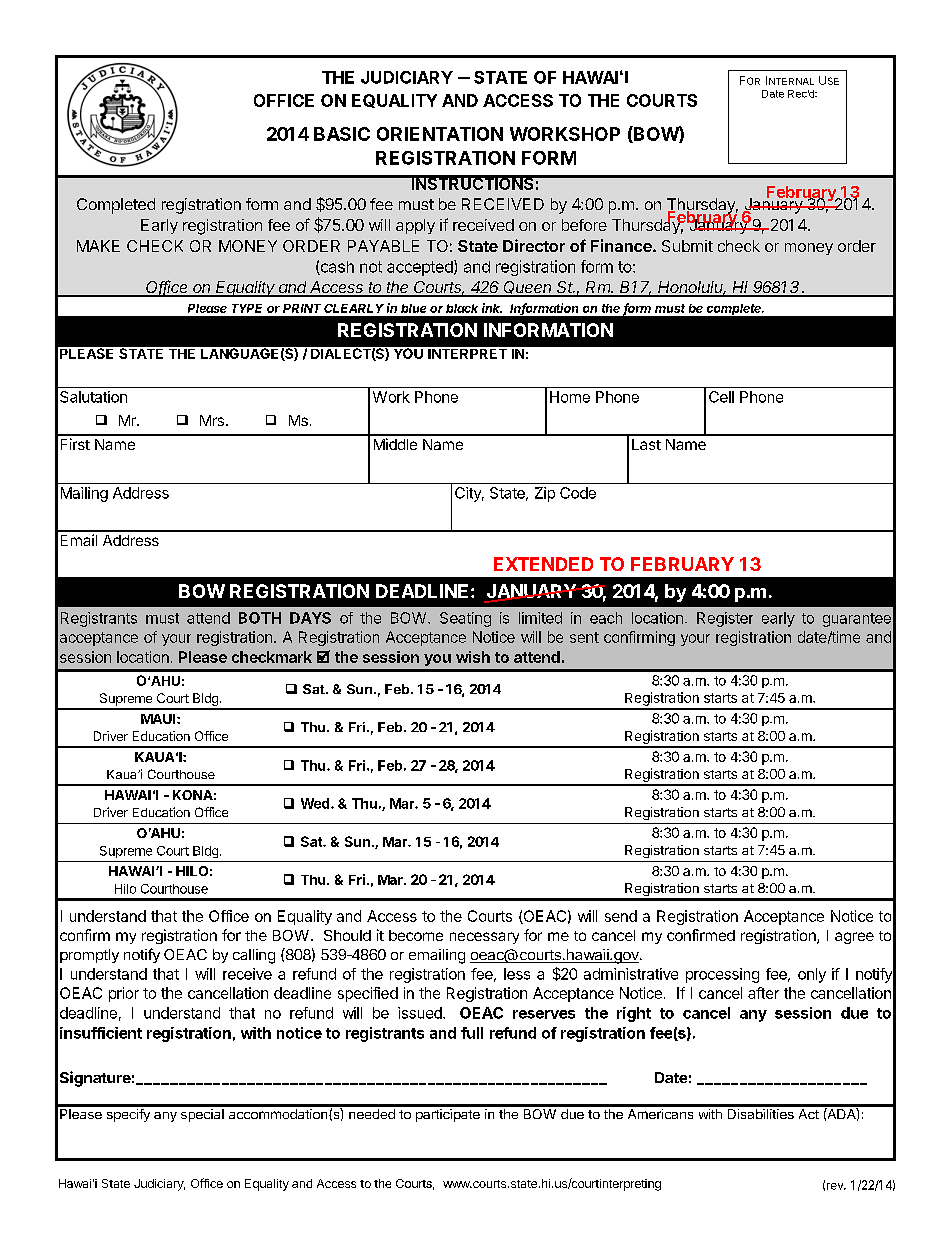 This document has height=1233, width=952. Describe the element at coordinates (260, 618) in the document. I see `BOTH` at that location.
